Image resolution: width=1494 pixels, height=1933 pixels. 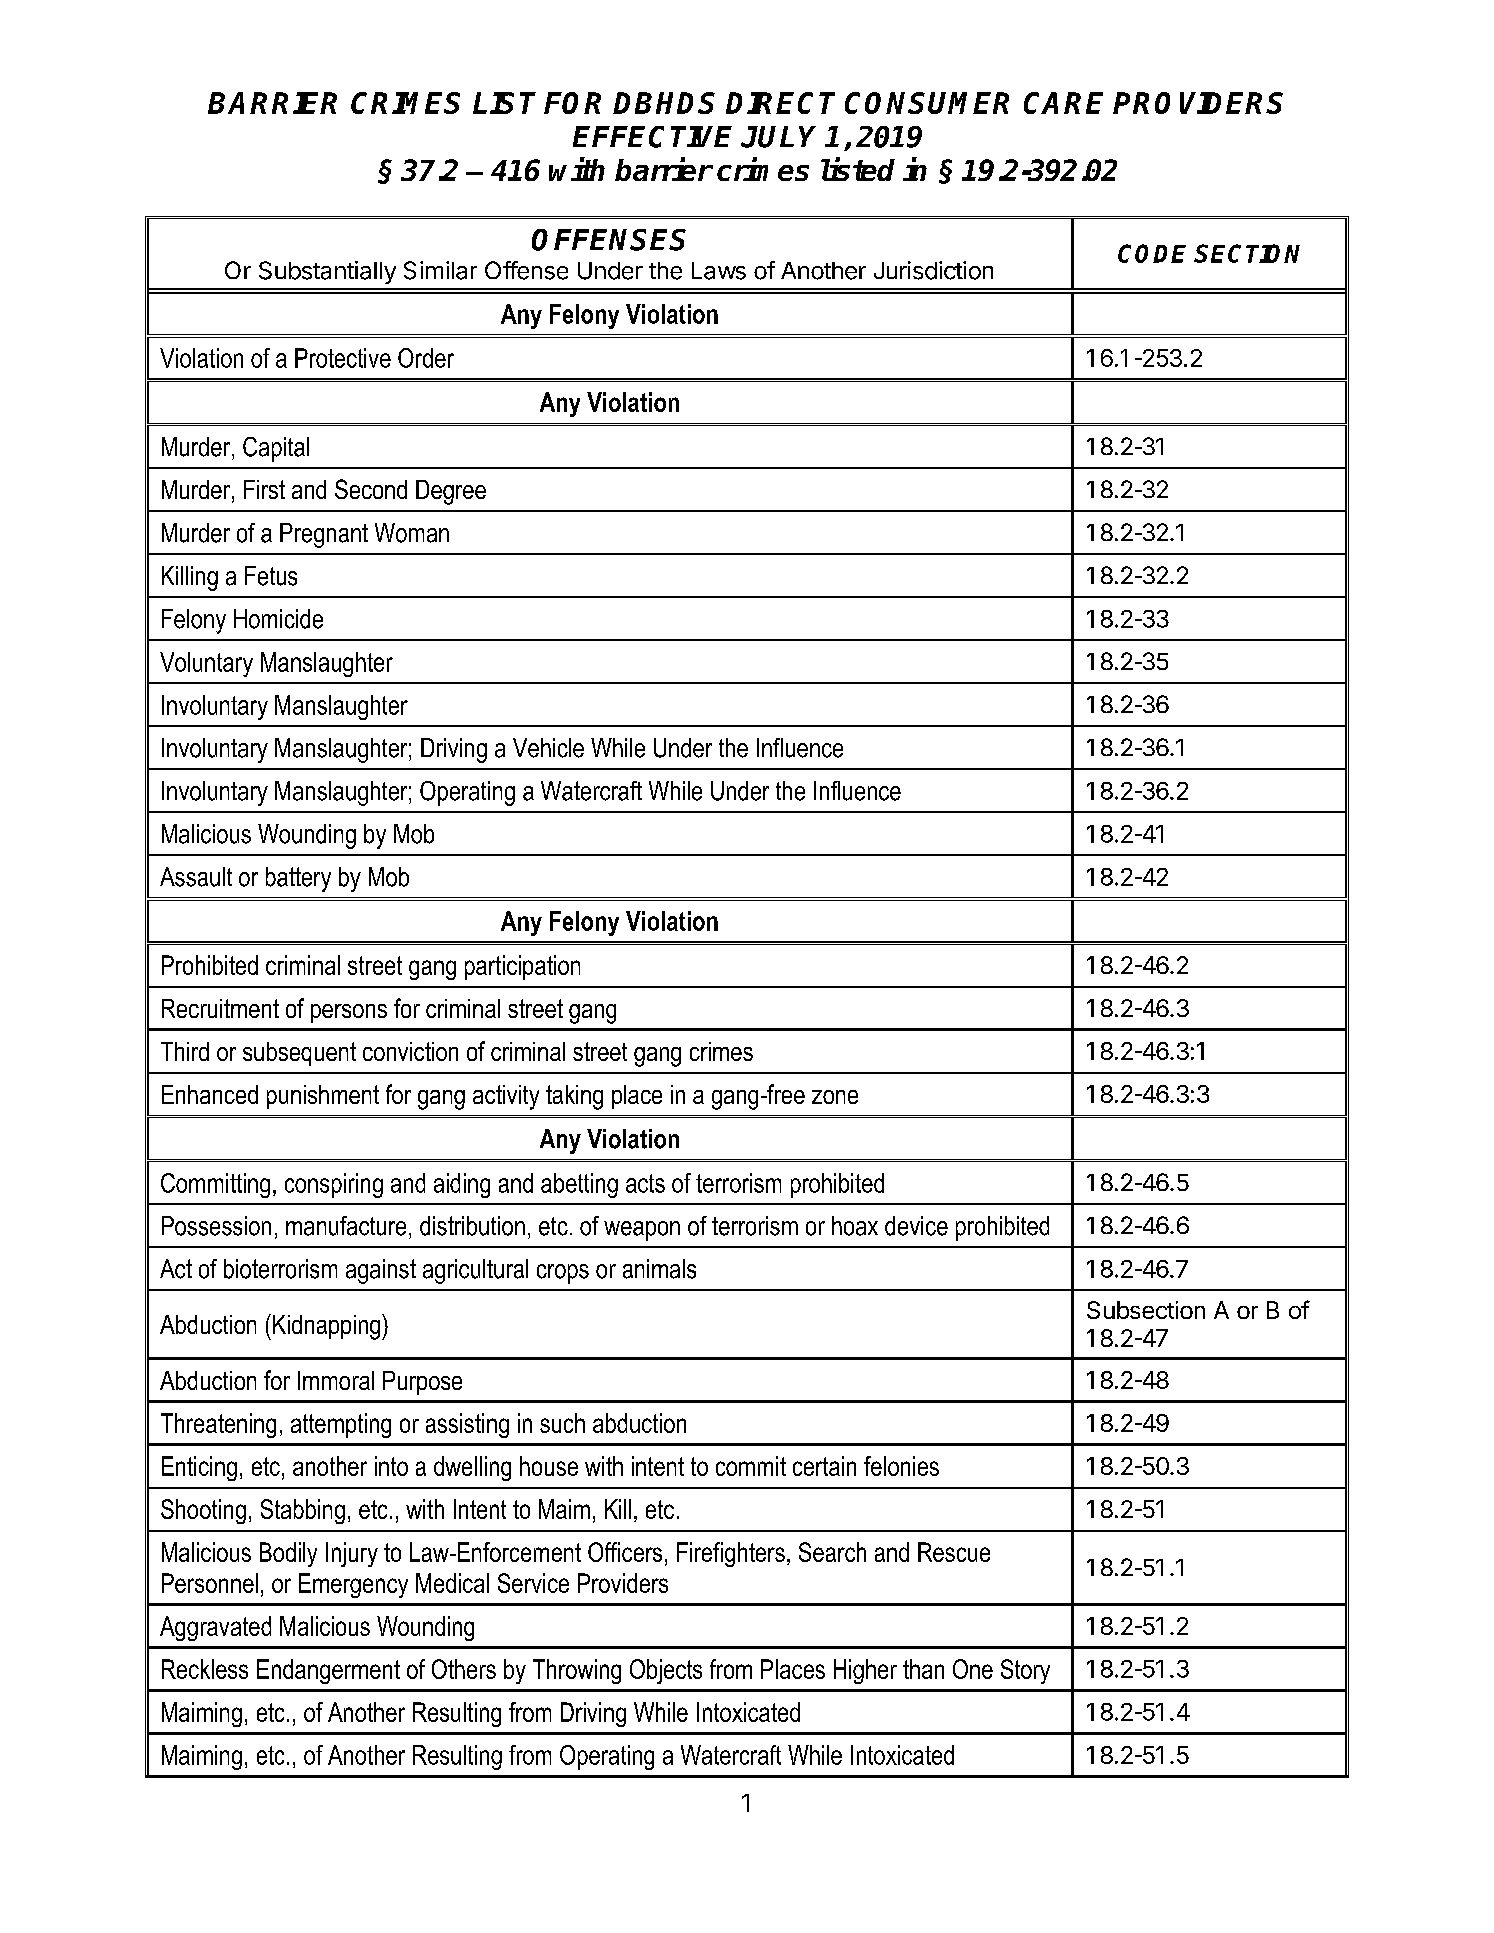 What do you see at coordinates (933, 270) in the document?
I see `Jurisdiction` at bounding box center [933, 270].
